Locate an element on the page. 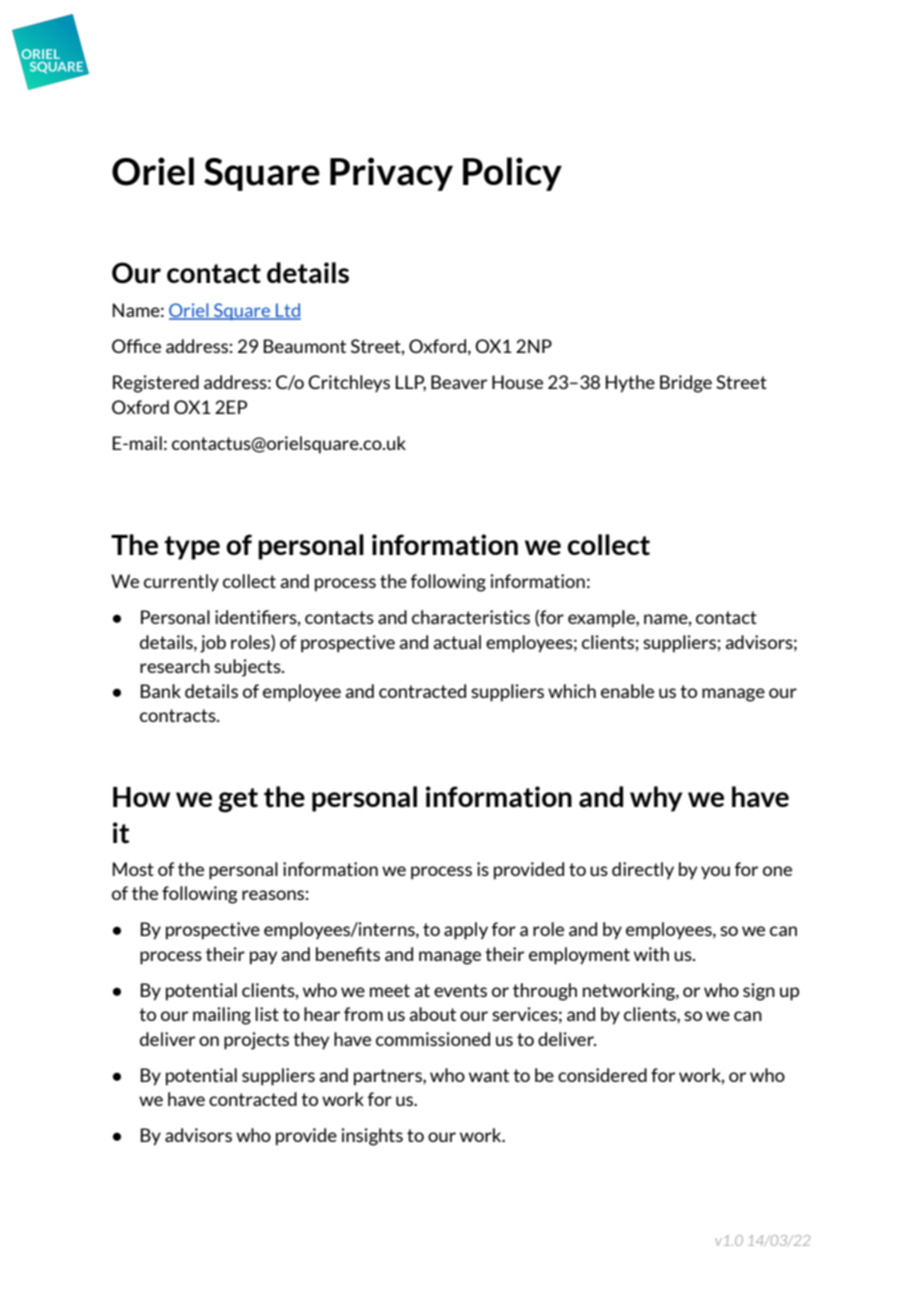 The height and width of the image is (1307, 924). Policy is located at coordinates (512, 174).
